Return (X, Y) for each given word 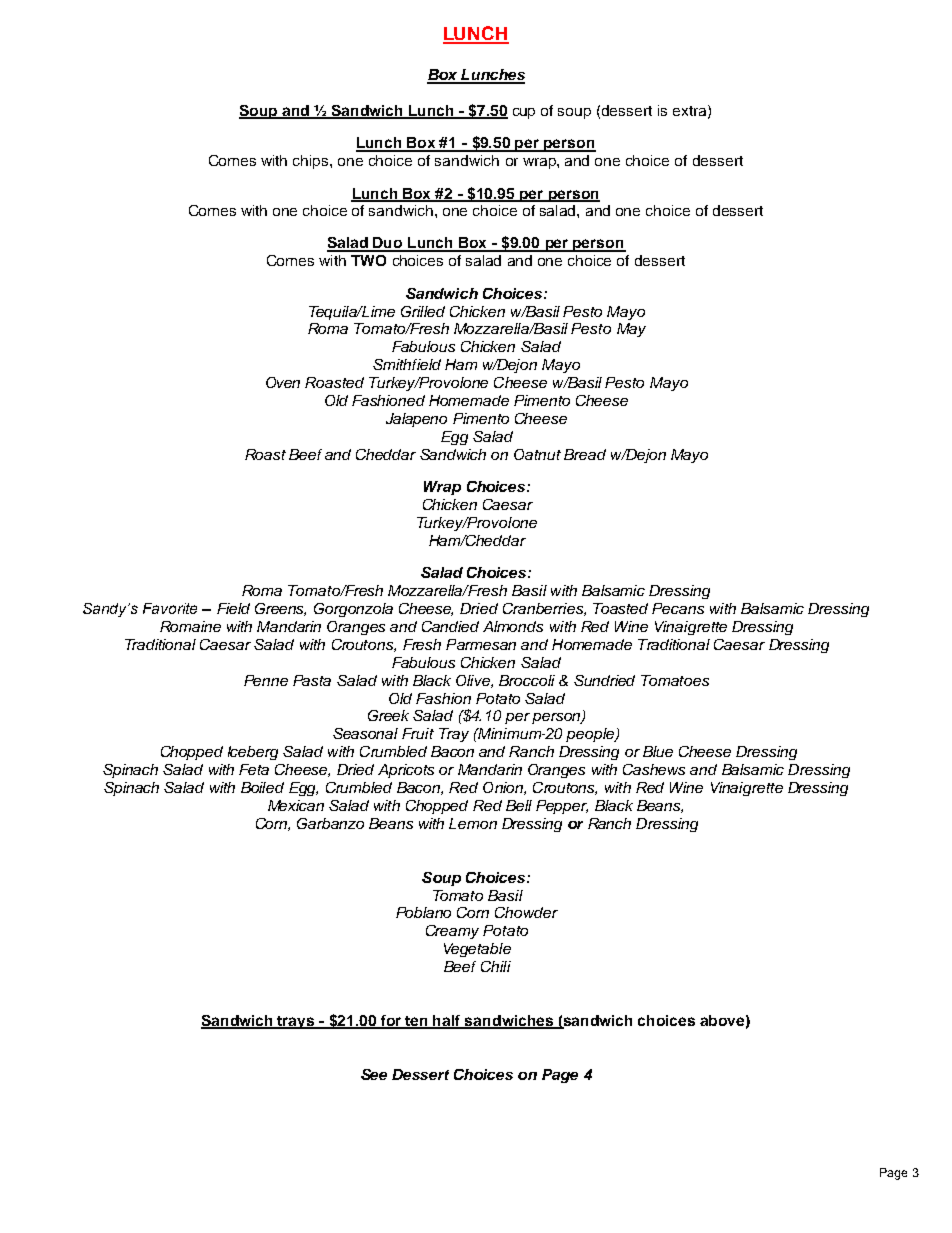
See (374, 1074)
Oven (283, 382)
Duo (388, 244)
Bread (585, 454)
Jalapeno (416, 420)
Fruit (418, 733)
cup (524, 113)
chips (312, 162)
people (591, 735)
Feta (254, 769)
